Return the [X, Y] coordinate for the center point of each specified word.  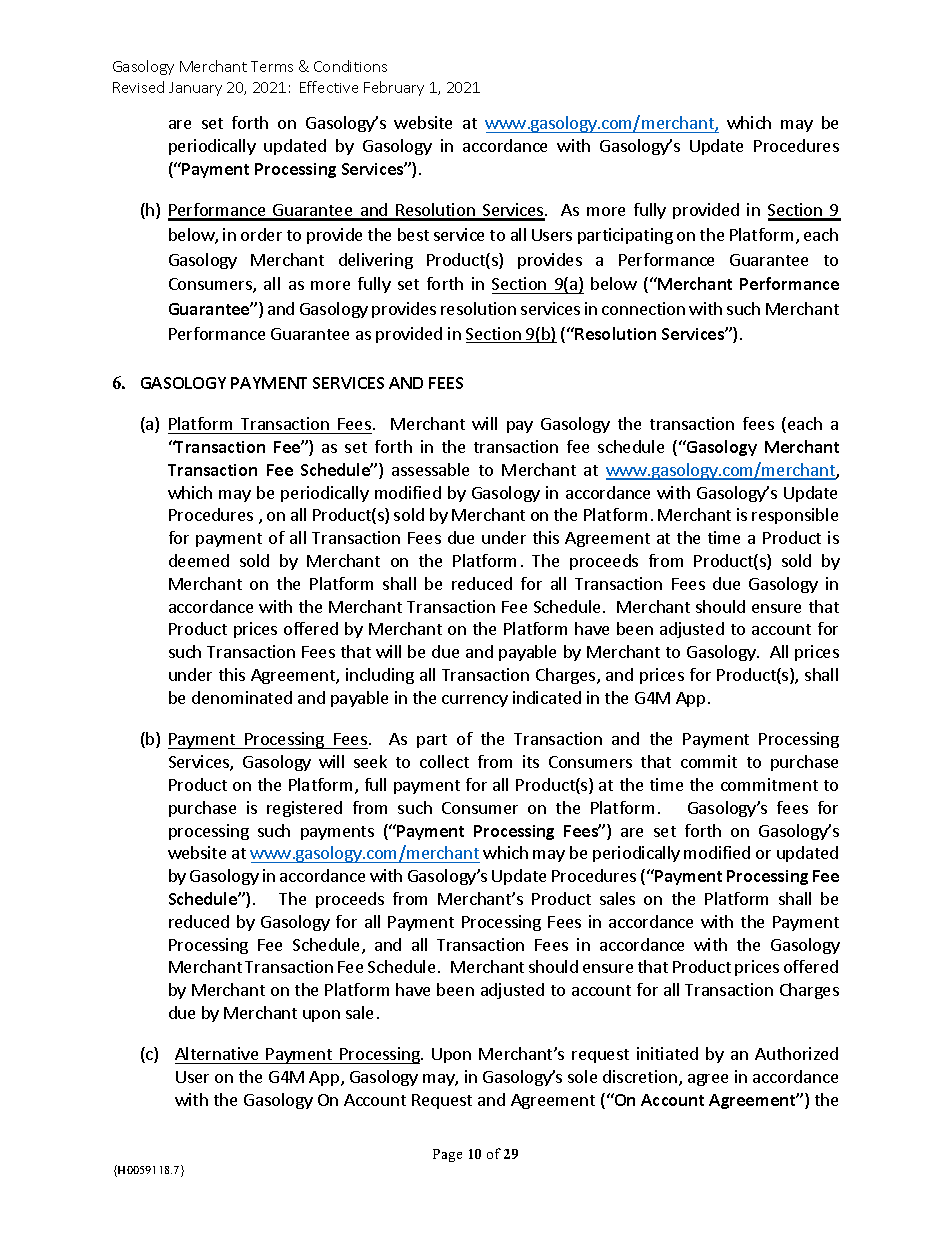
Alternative [218, 1055]
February [394, 88]
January [195, 89]
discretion [640, 1076]
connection [643, 308]
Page [447, 1155]
